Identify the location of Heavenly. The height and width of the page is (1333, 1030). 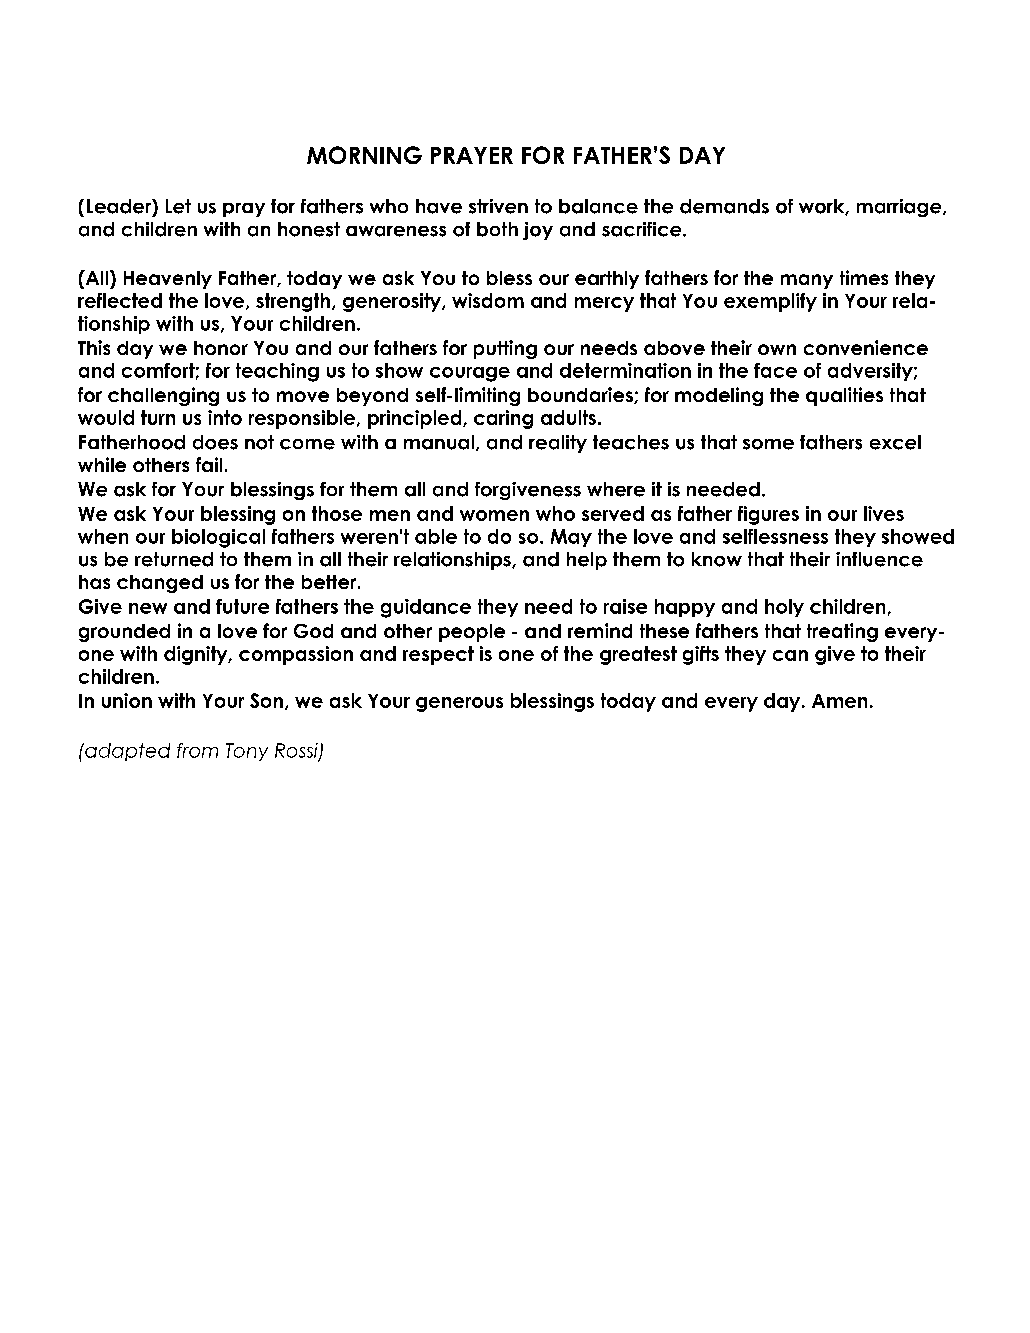
(168, 280).
